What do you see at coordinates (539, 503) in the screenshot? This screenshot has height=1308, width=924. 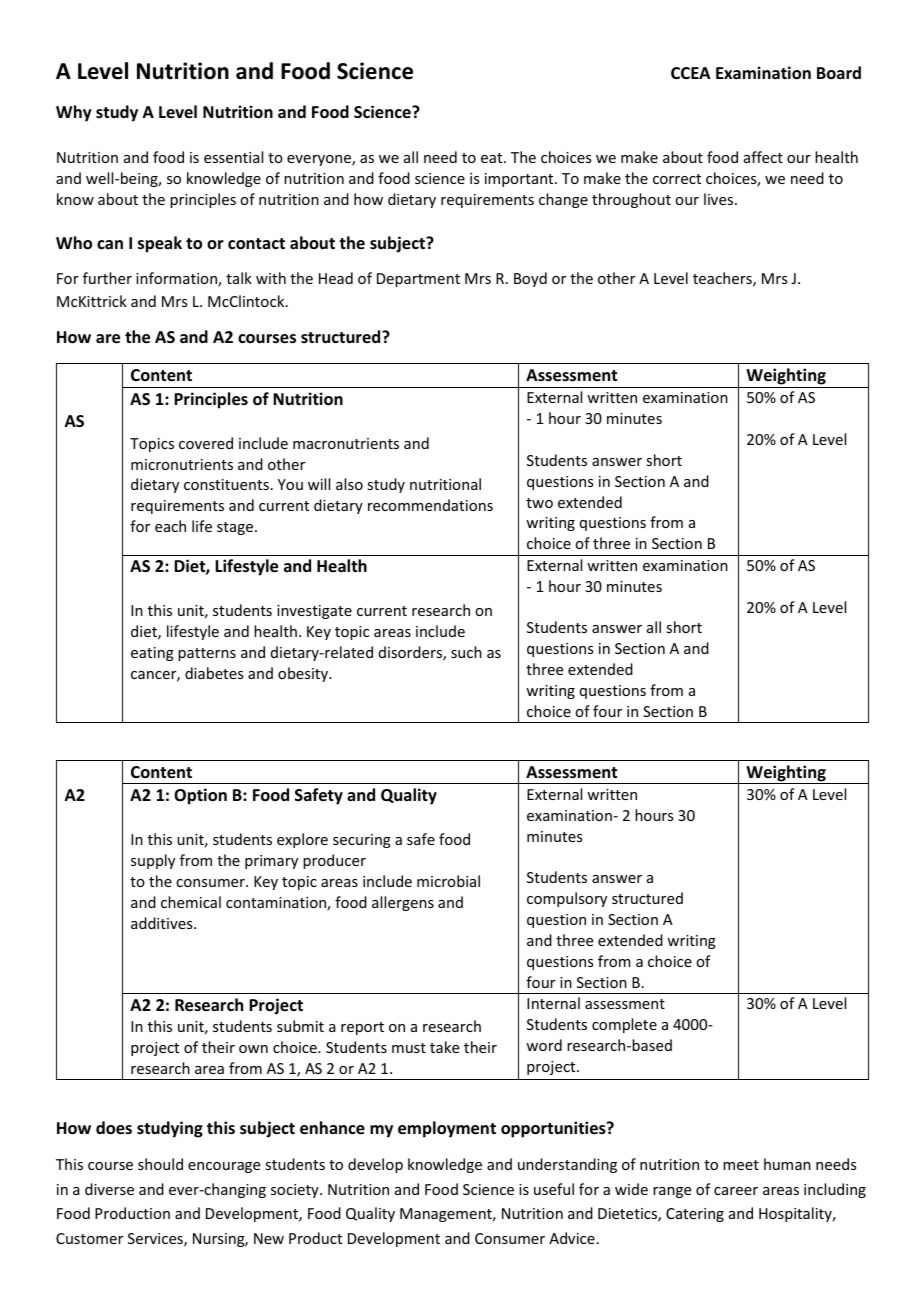 I see `two` at bounding box center [539, 503].
